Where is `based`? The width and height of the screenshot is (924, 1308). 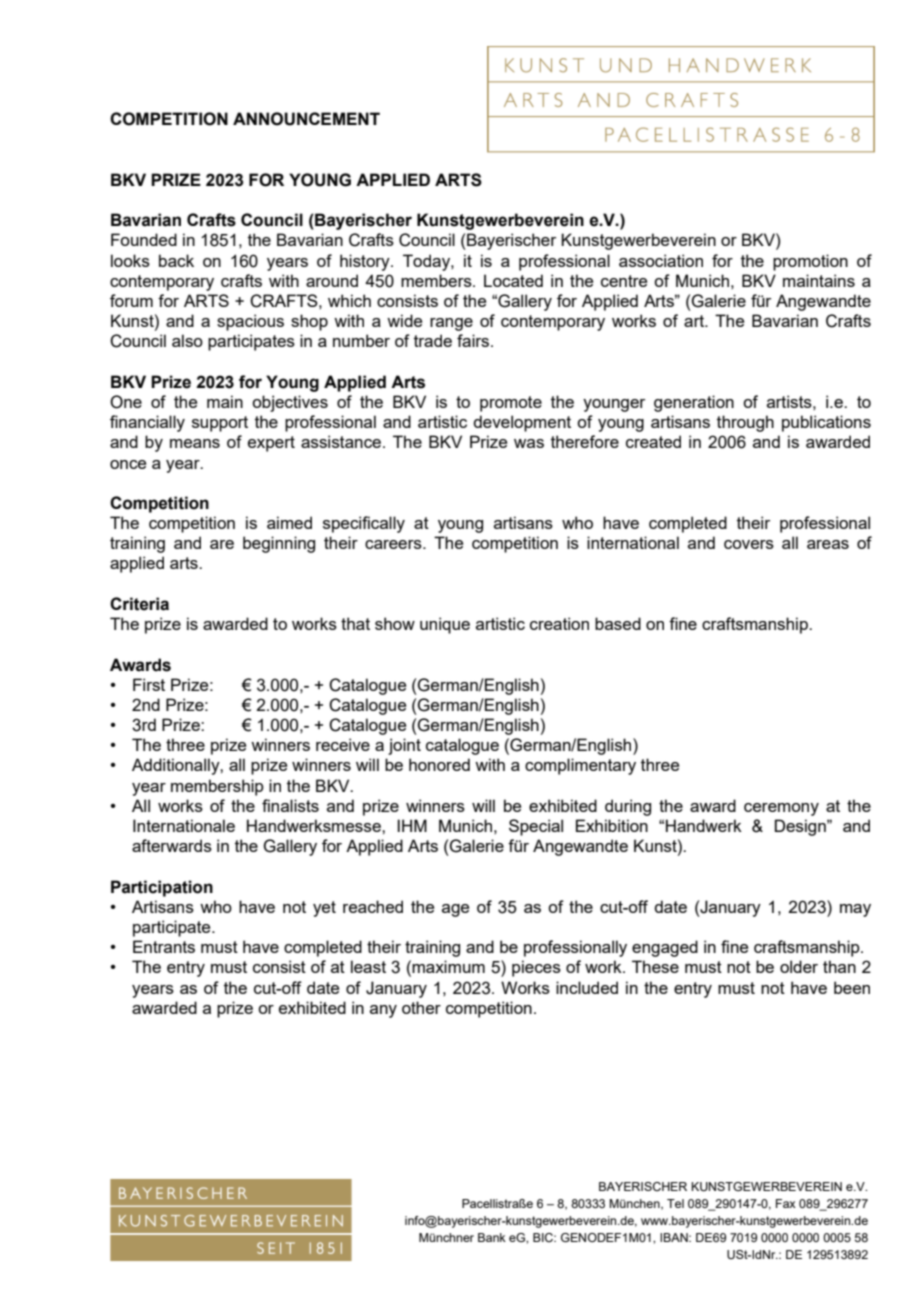
based is located at coordinates (618, 623).
